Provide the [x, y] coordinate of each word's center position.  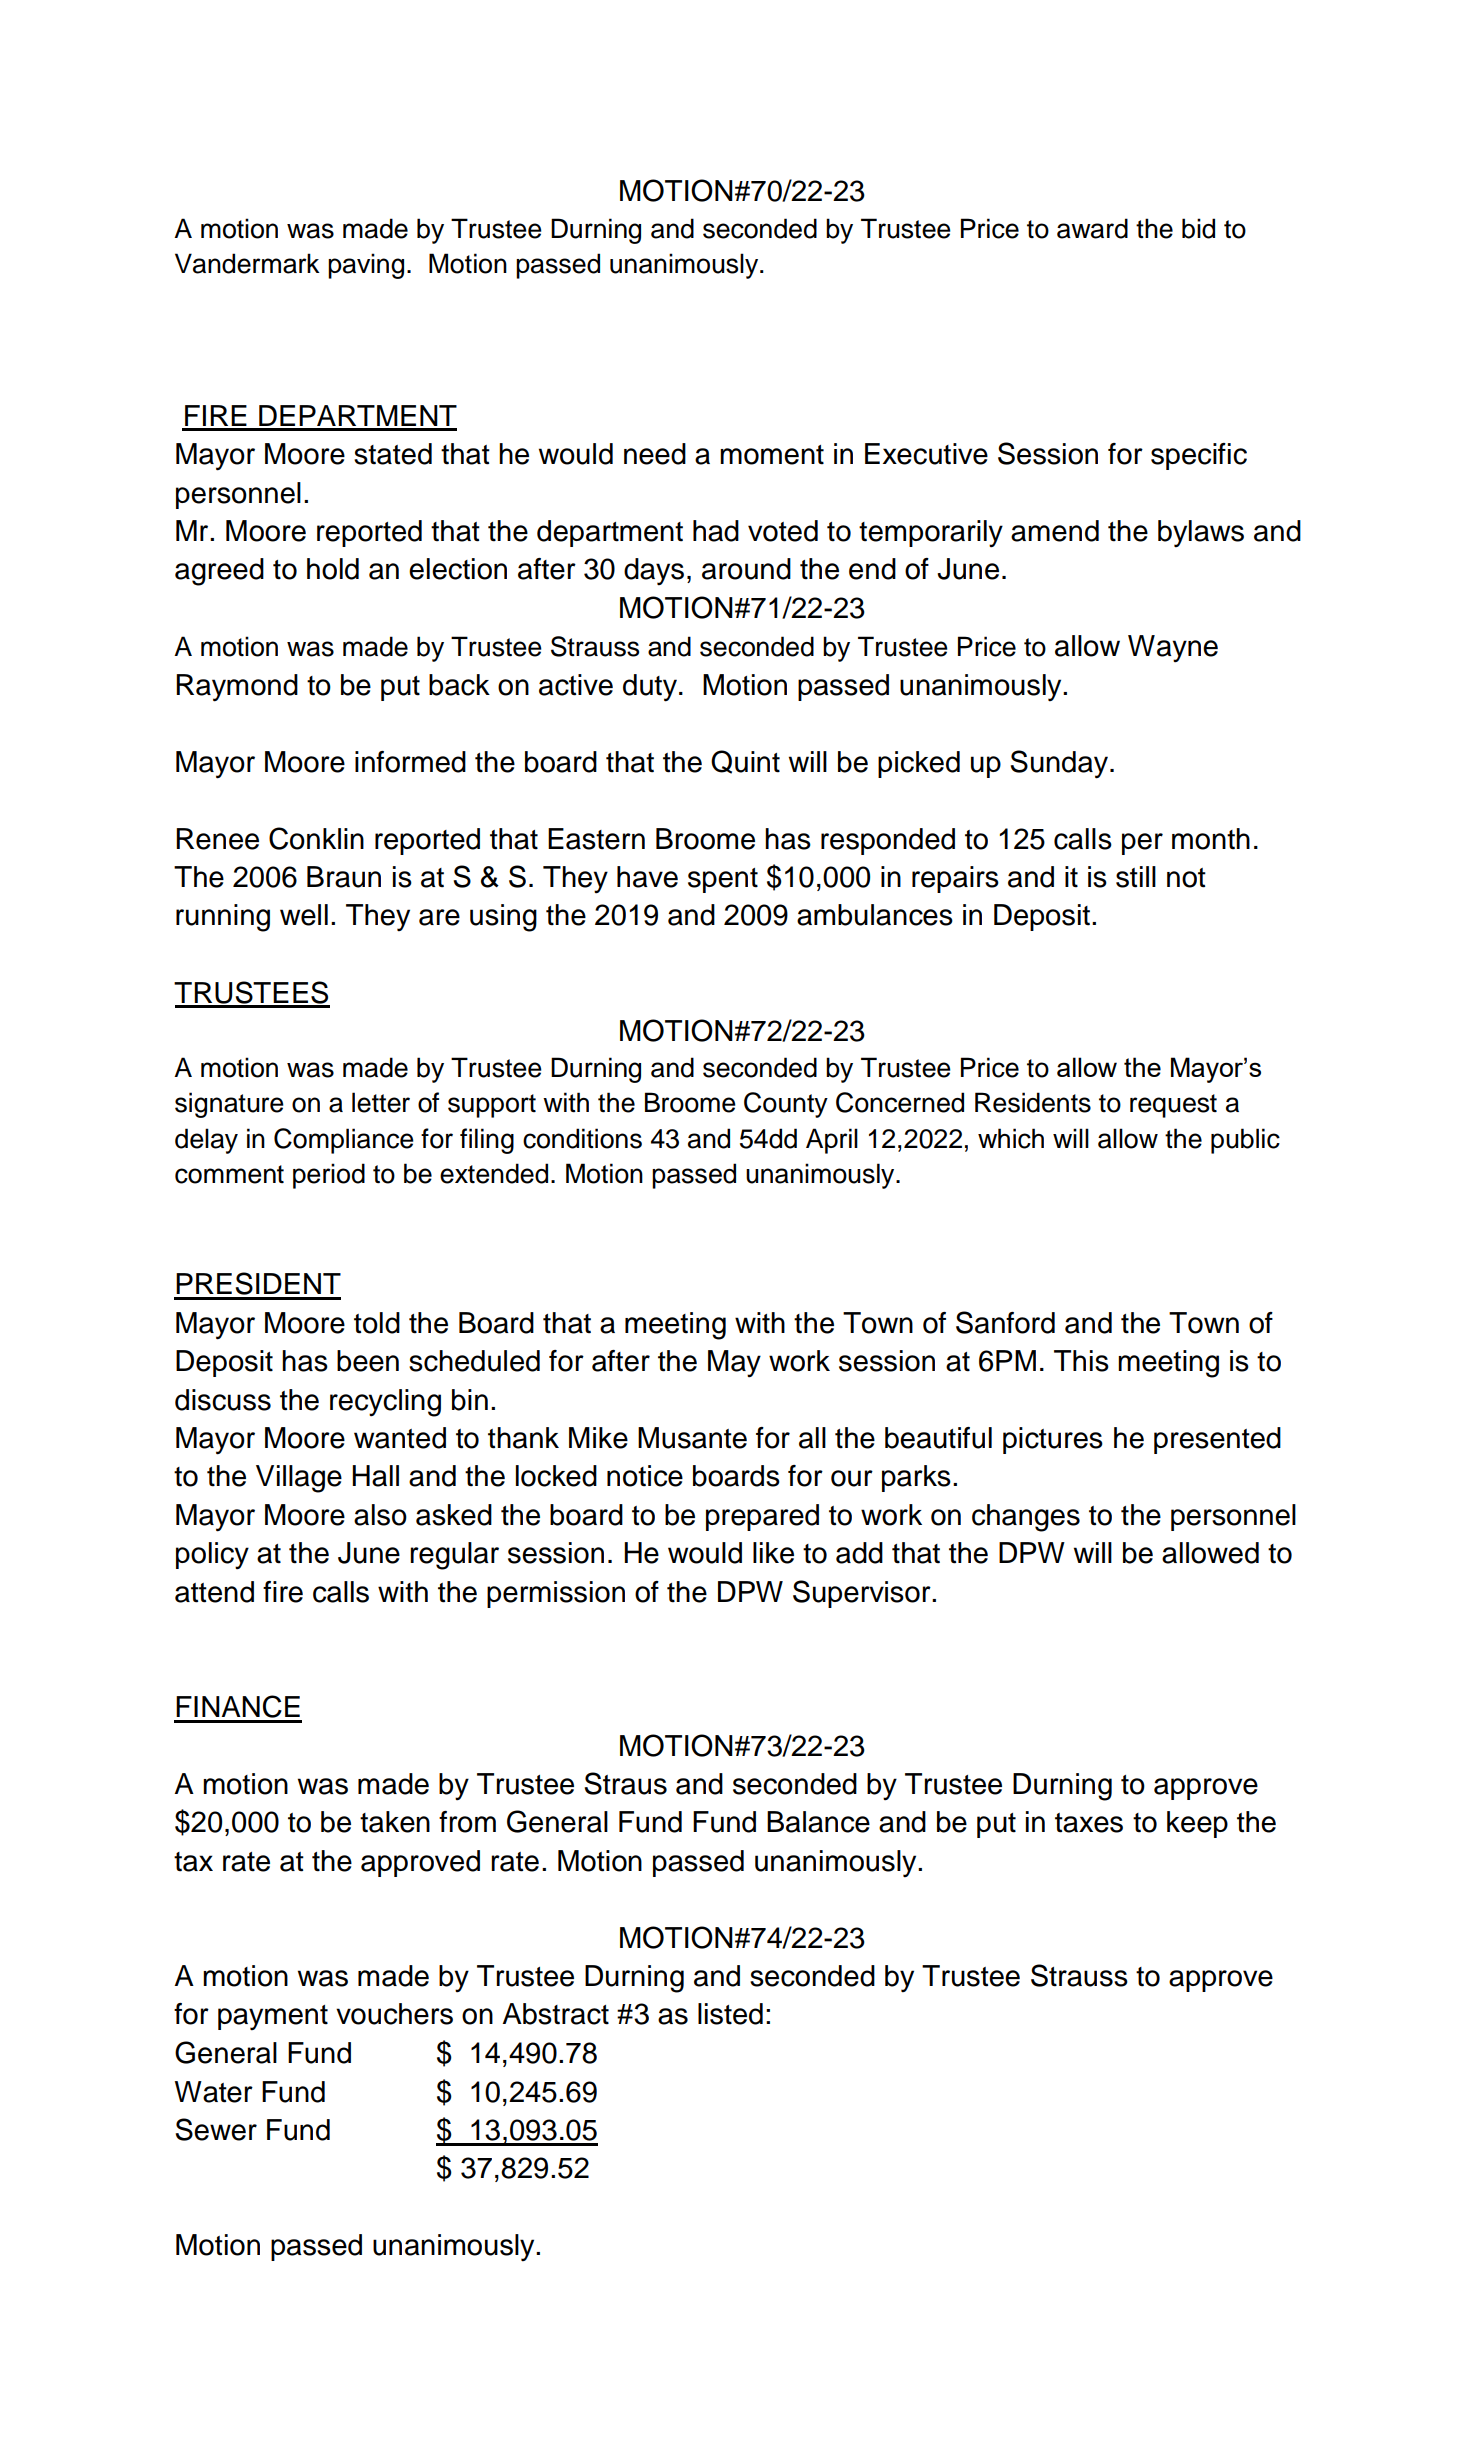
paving [366, 266]
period [329, 1176]
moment [772, 455]
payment [273, 2017]
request [1173, 1106]
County [786, 1105]
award [1092, 228]
